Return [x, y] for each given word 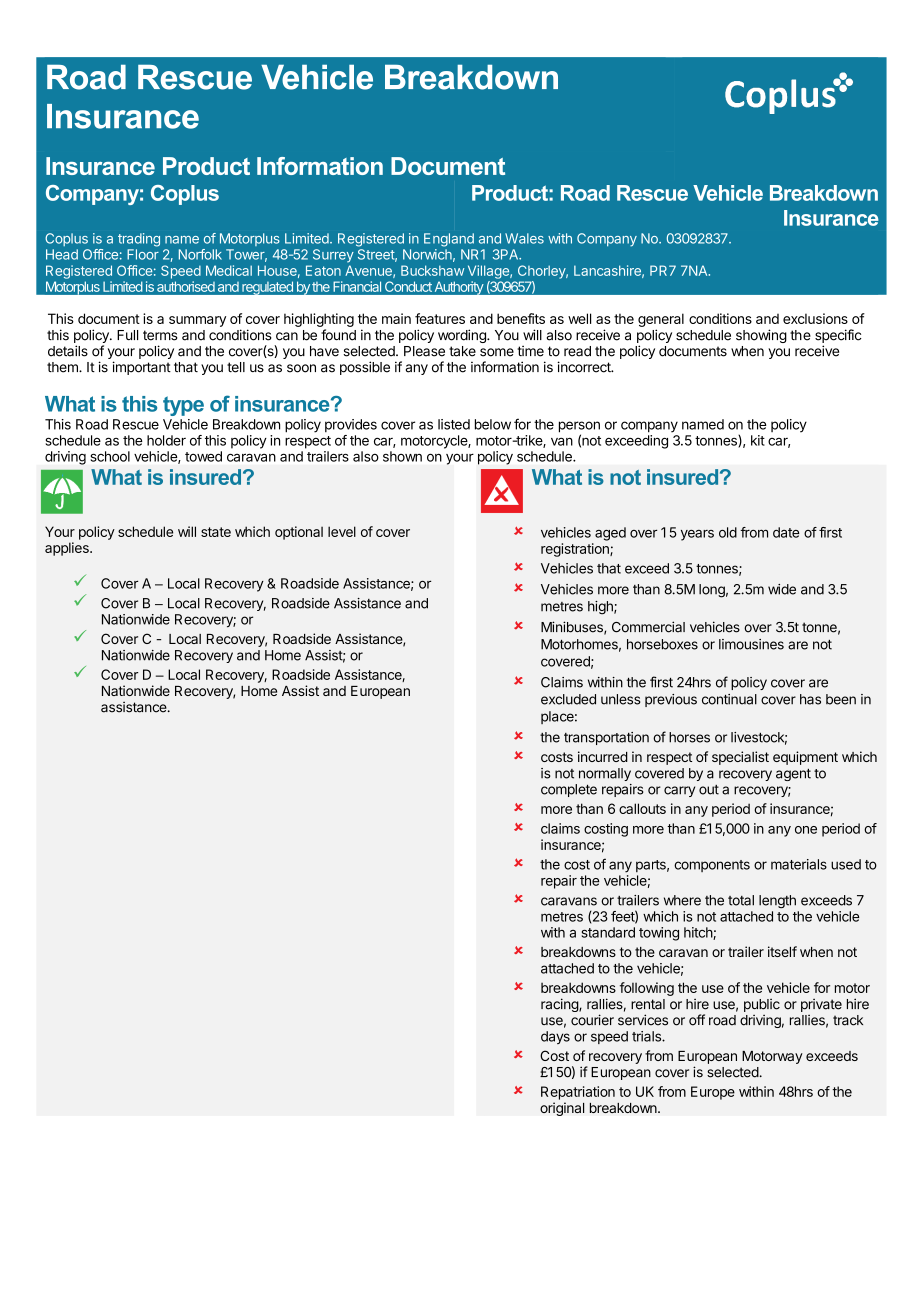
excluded [568, 699]
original [562, 1109]
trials [647, 1036]
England [449, 240]
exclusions [815, 318]
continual [729, 699]
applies [68, 549]
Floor [143, 254]
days [555, 1037]
